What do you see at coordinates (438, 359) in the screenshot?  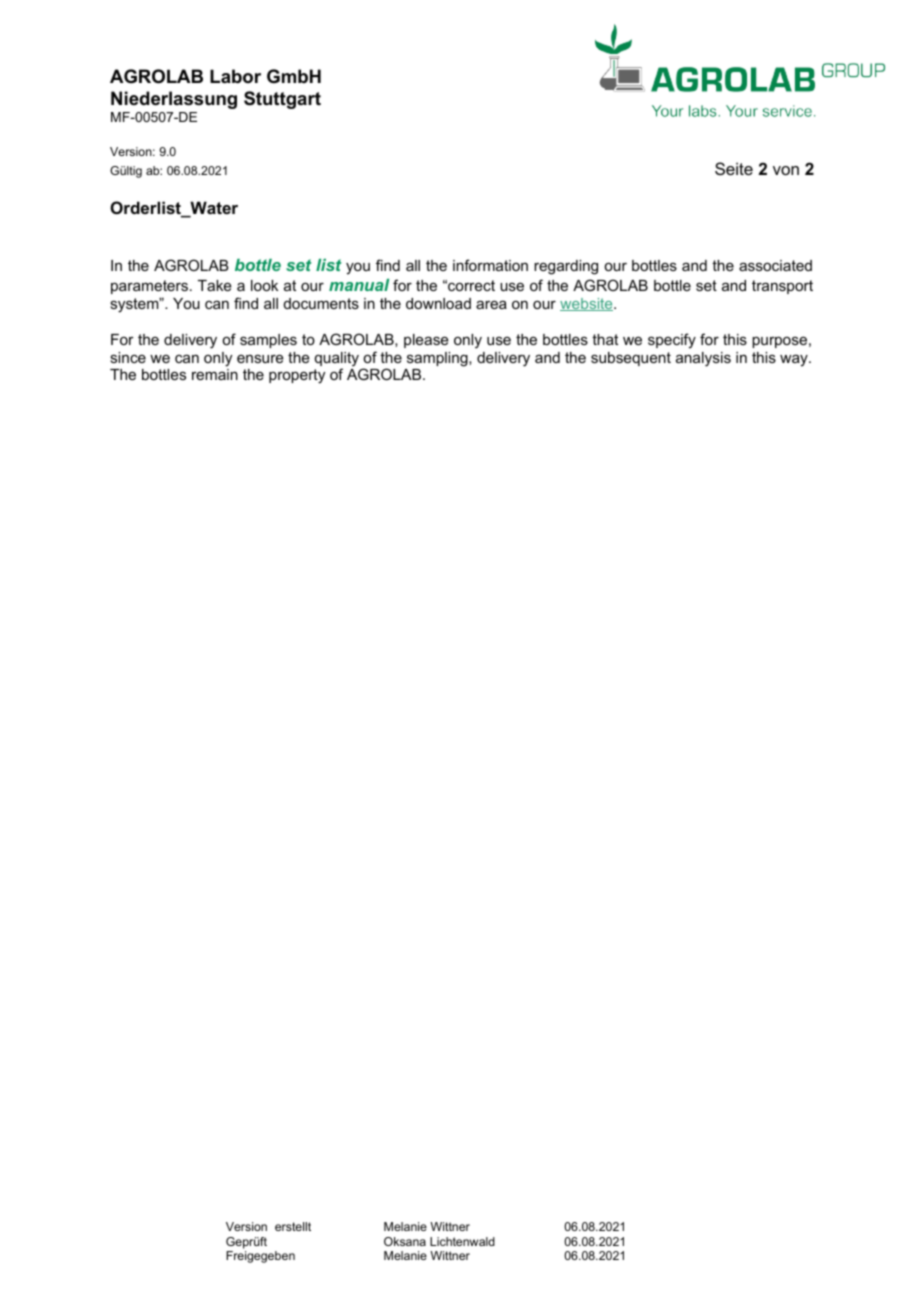 I see `sampling` at bounding box center [438, 359].
